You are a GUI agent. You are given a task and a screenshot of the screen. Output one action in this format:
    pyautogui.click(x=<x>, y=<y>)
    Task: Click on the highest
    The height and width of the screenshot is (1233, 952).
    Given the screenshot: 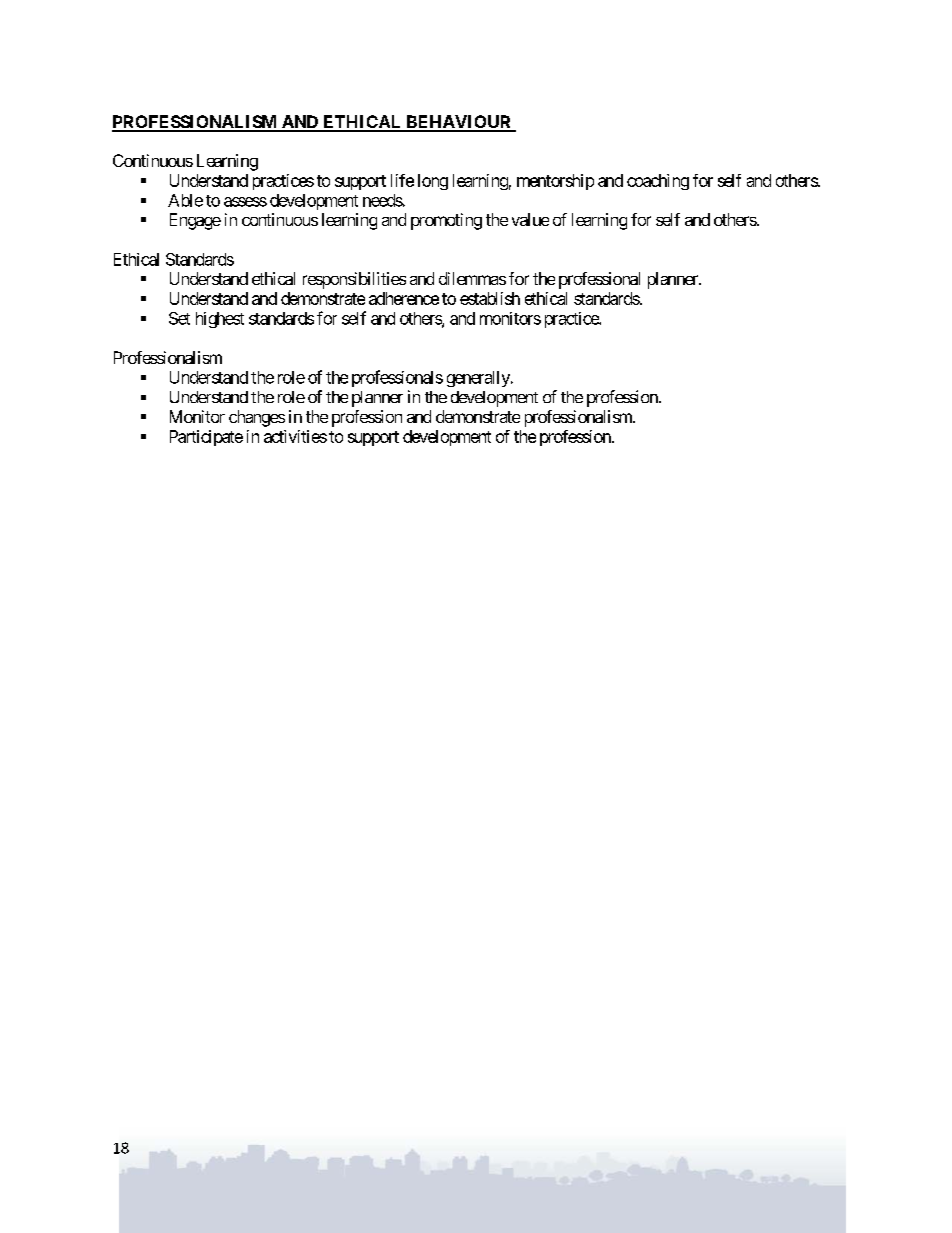 What is the action you would take?
    pyautogui.click(x=220, y=320)
